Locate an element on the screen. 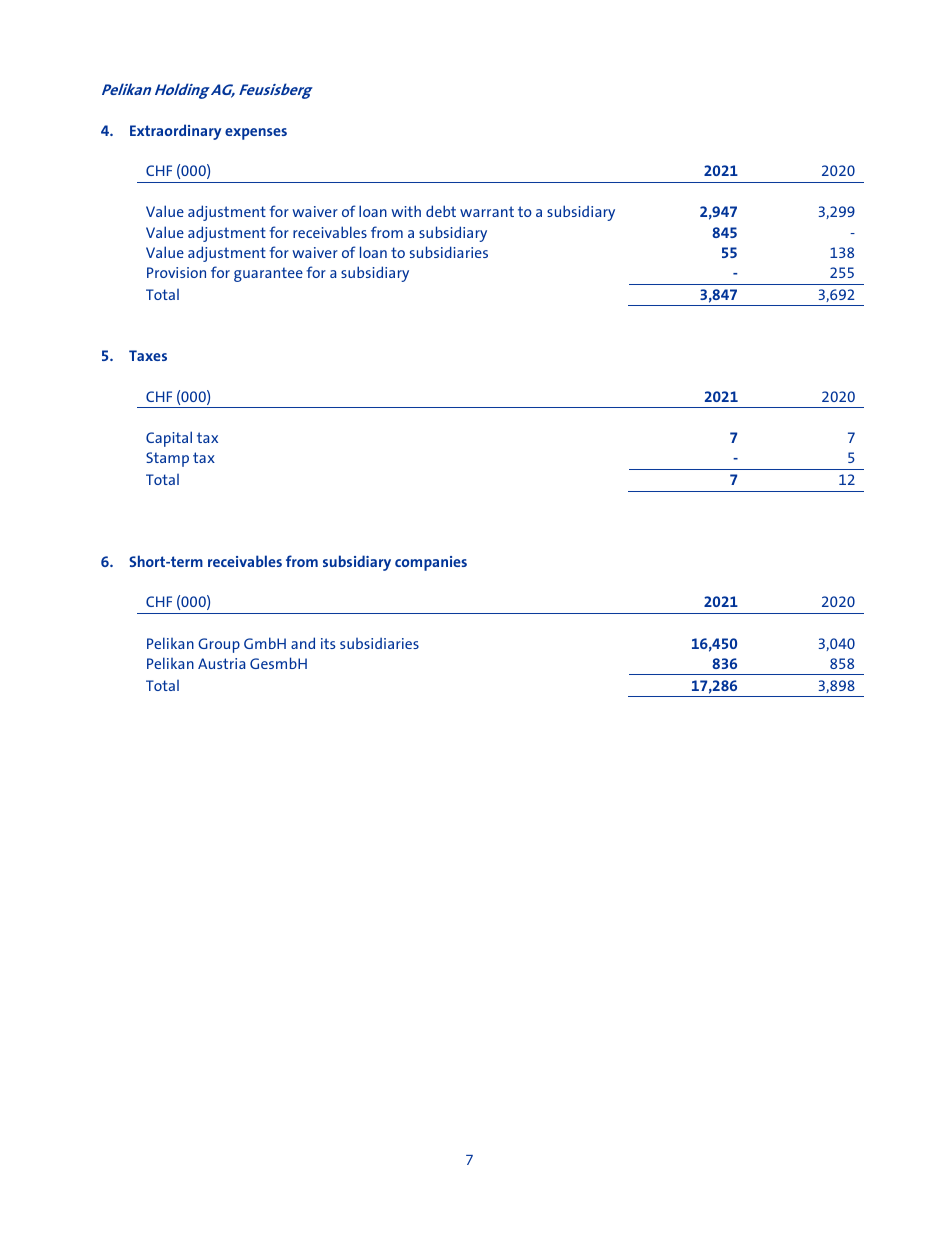 The height and width of the screenshot is (1233, 952). warrant is located at coordinates (487, 211).
